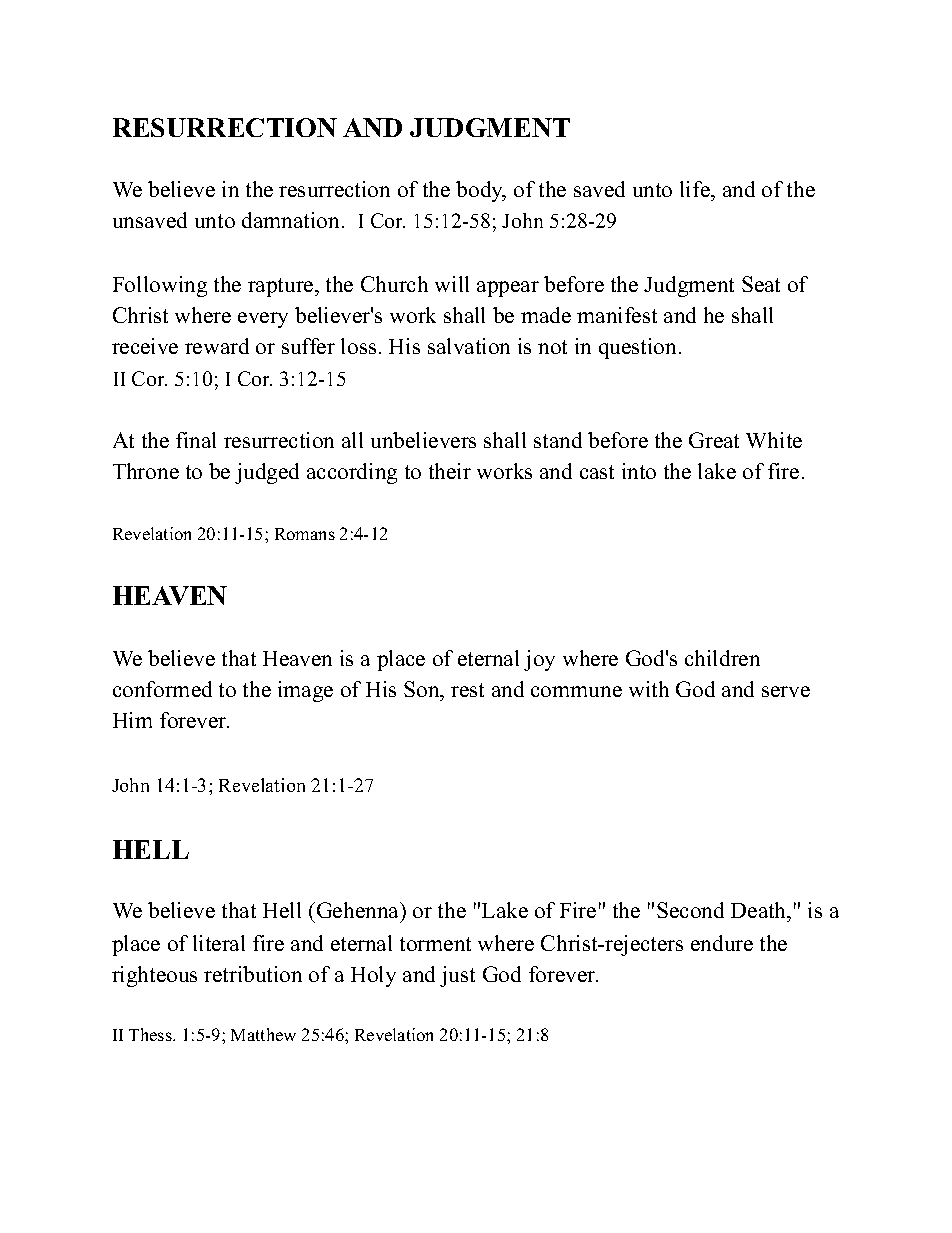 The image size is (952, 1233). What do you see at coordinates (539, 660) in the screenshot?
I see `joy` at bounding box center [539, 660].
